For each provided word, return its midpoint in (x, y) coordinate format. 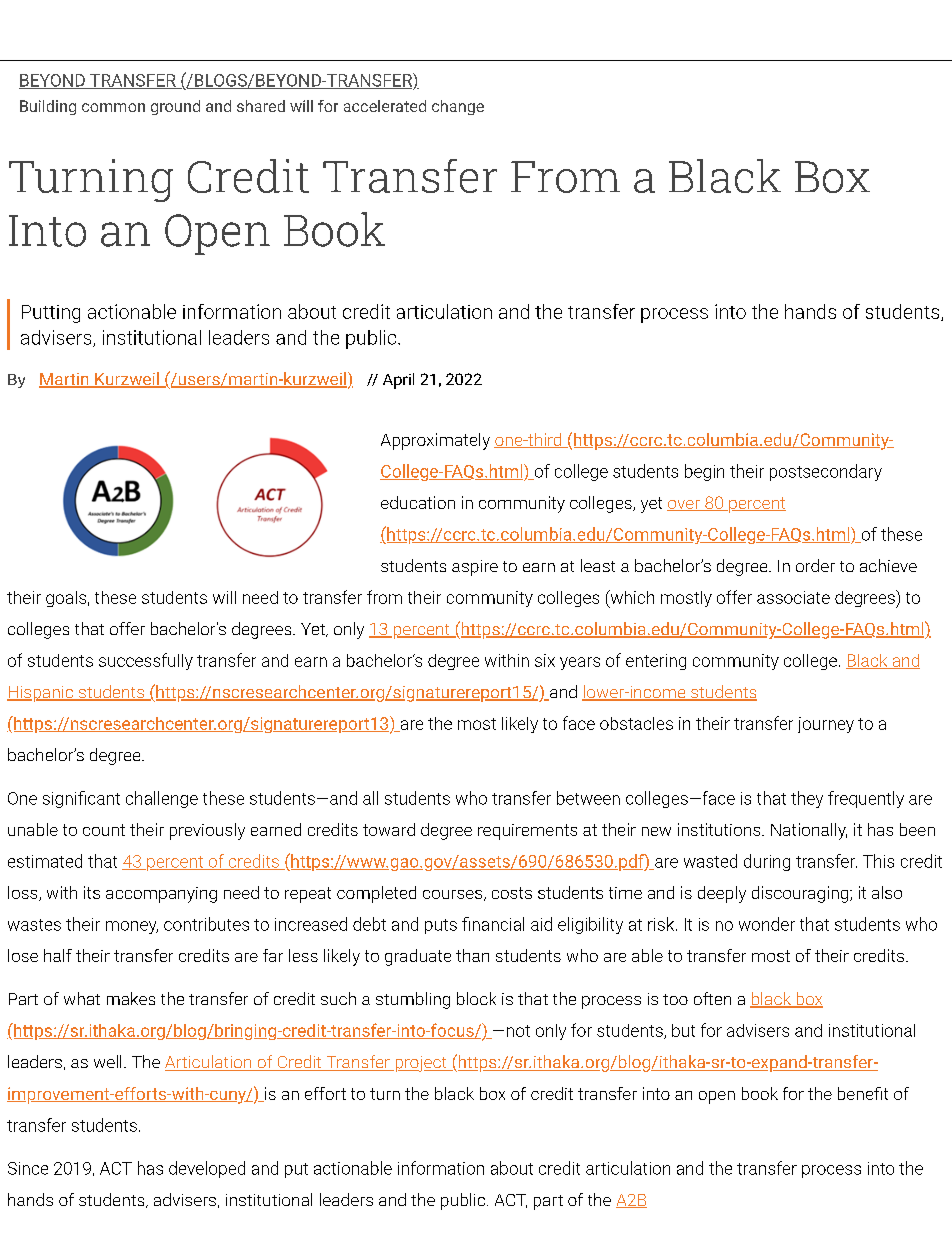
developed (207, 1169)
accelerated (385, 106)
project (421, 1064)
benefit (863, 1093)
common (113, 107)
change (458, 107)
